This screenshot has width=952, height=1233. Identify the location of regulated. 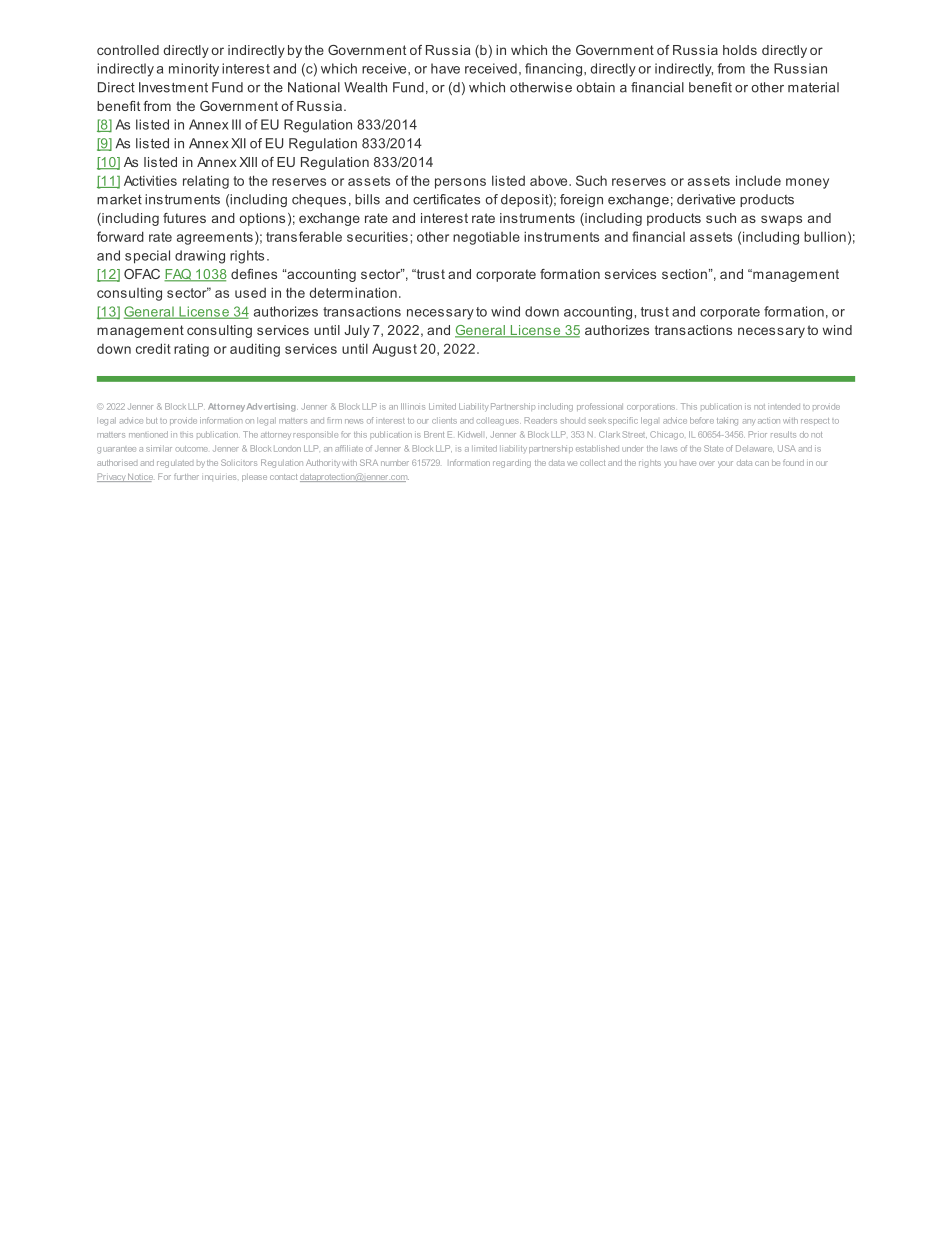
(175, 464).
